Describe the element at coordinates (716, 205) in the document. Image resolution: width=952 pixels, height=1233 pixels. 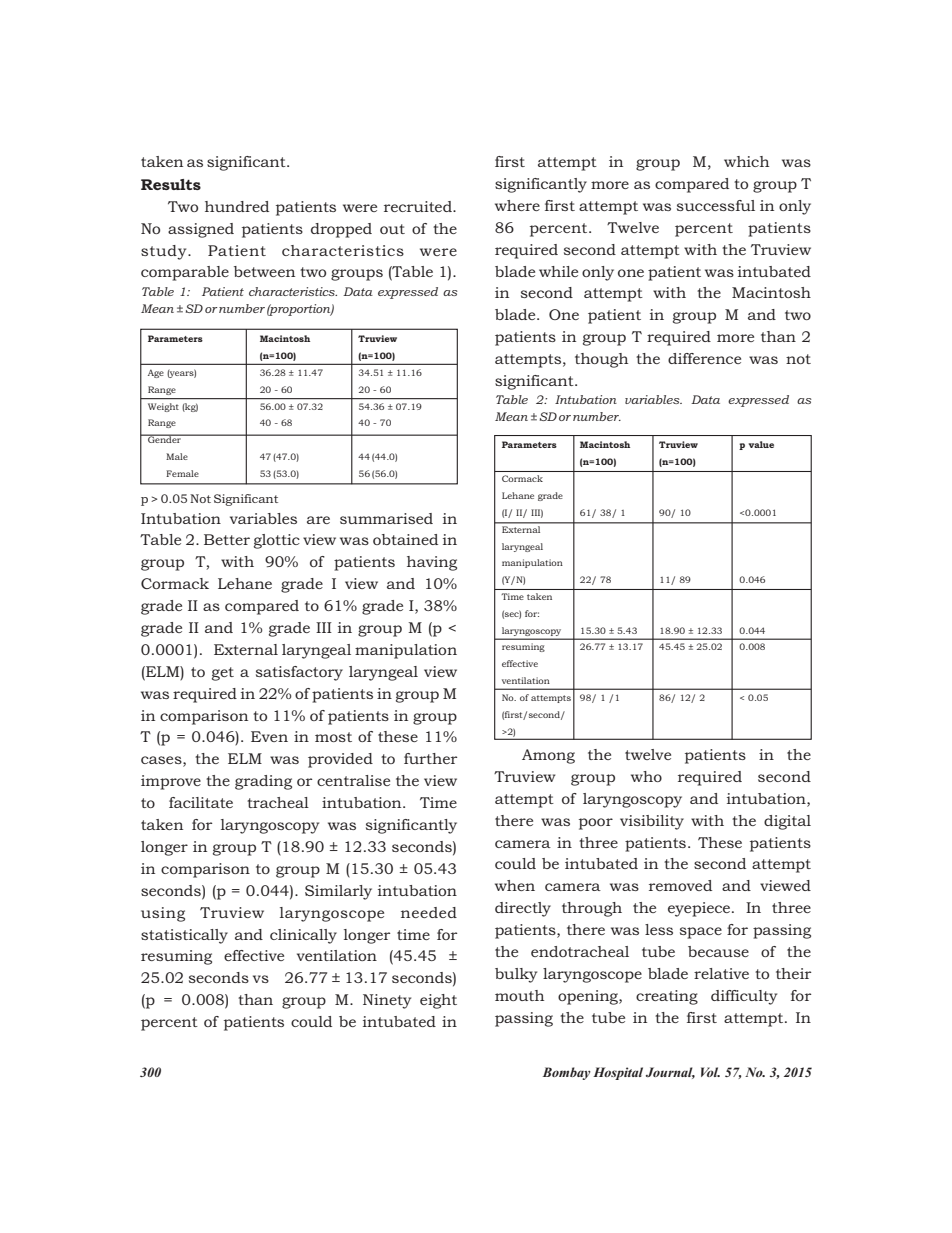
I see `successful` at that location.
